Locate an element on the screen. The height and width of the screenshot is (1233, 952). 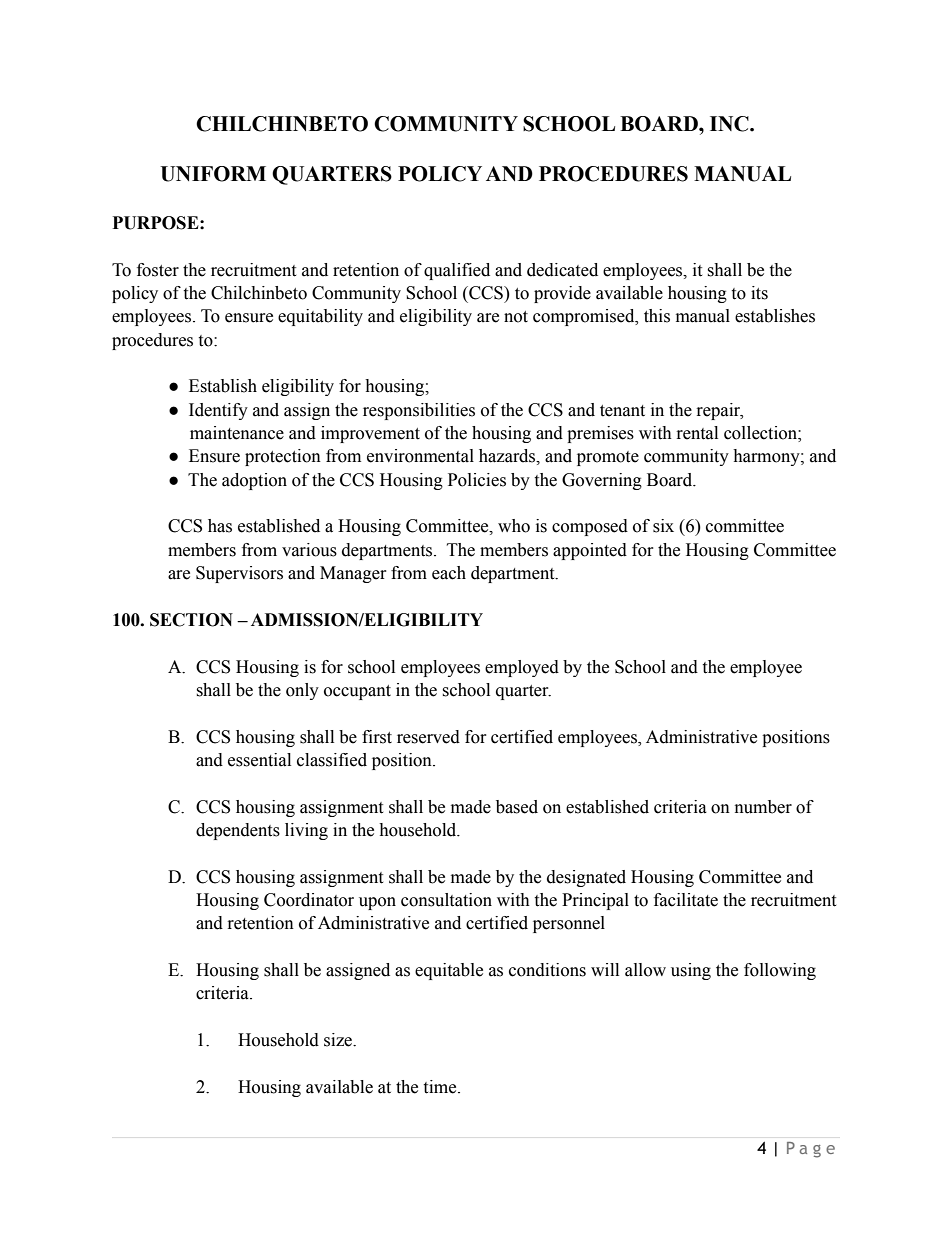
Page is located at coordinates (811, 1150).
